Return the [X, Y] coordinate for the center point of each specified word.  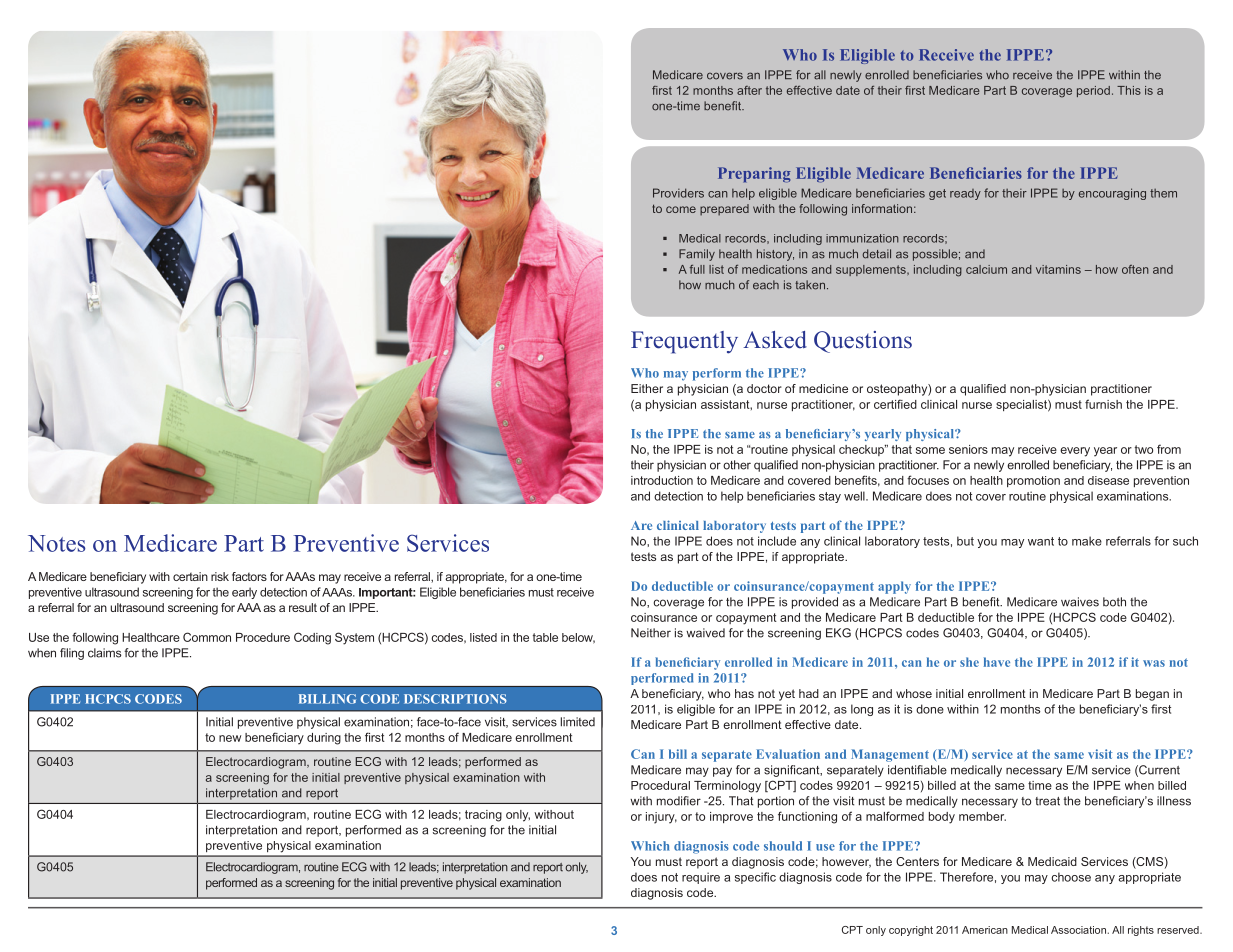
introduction [662, 480]
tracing [483, 816]
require [701, 878]
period [1093, 91]
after [749, 90]
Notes [57, 543]
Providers [678, 193]
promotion [1033, 481]
